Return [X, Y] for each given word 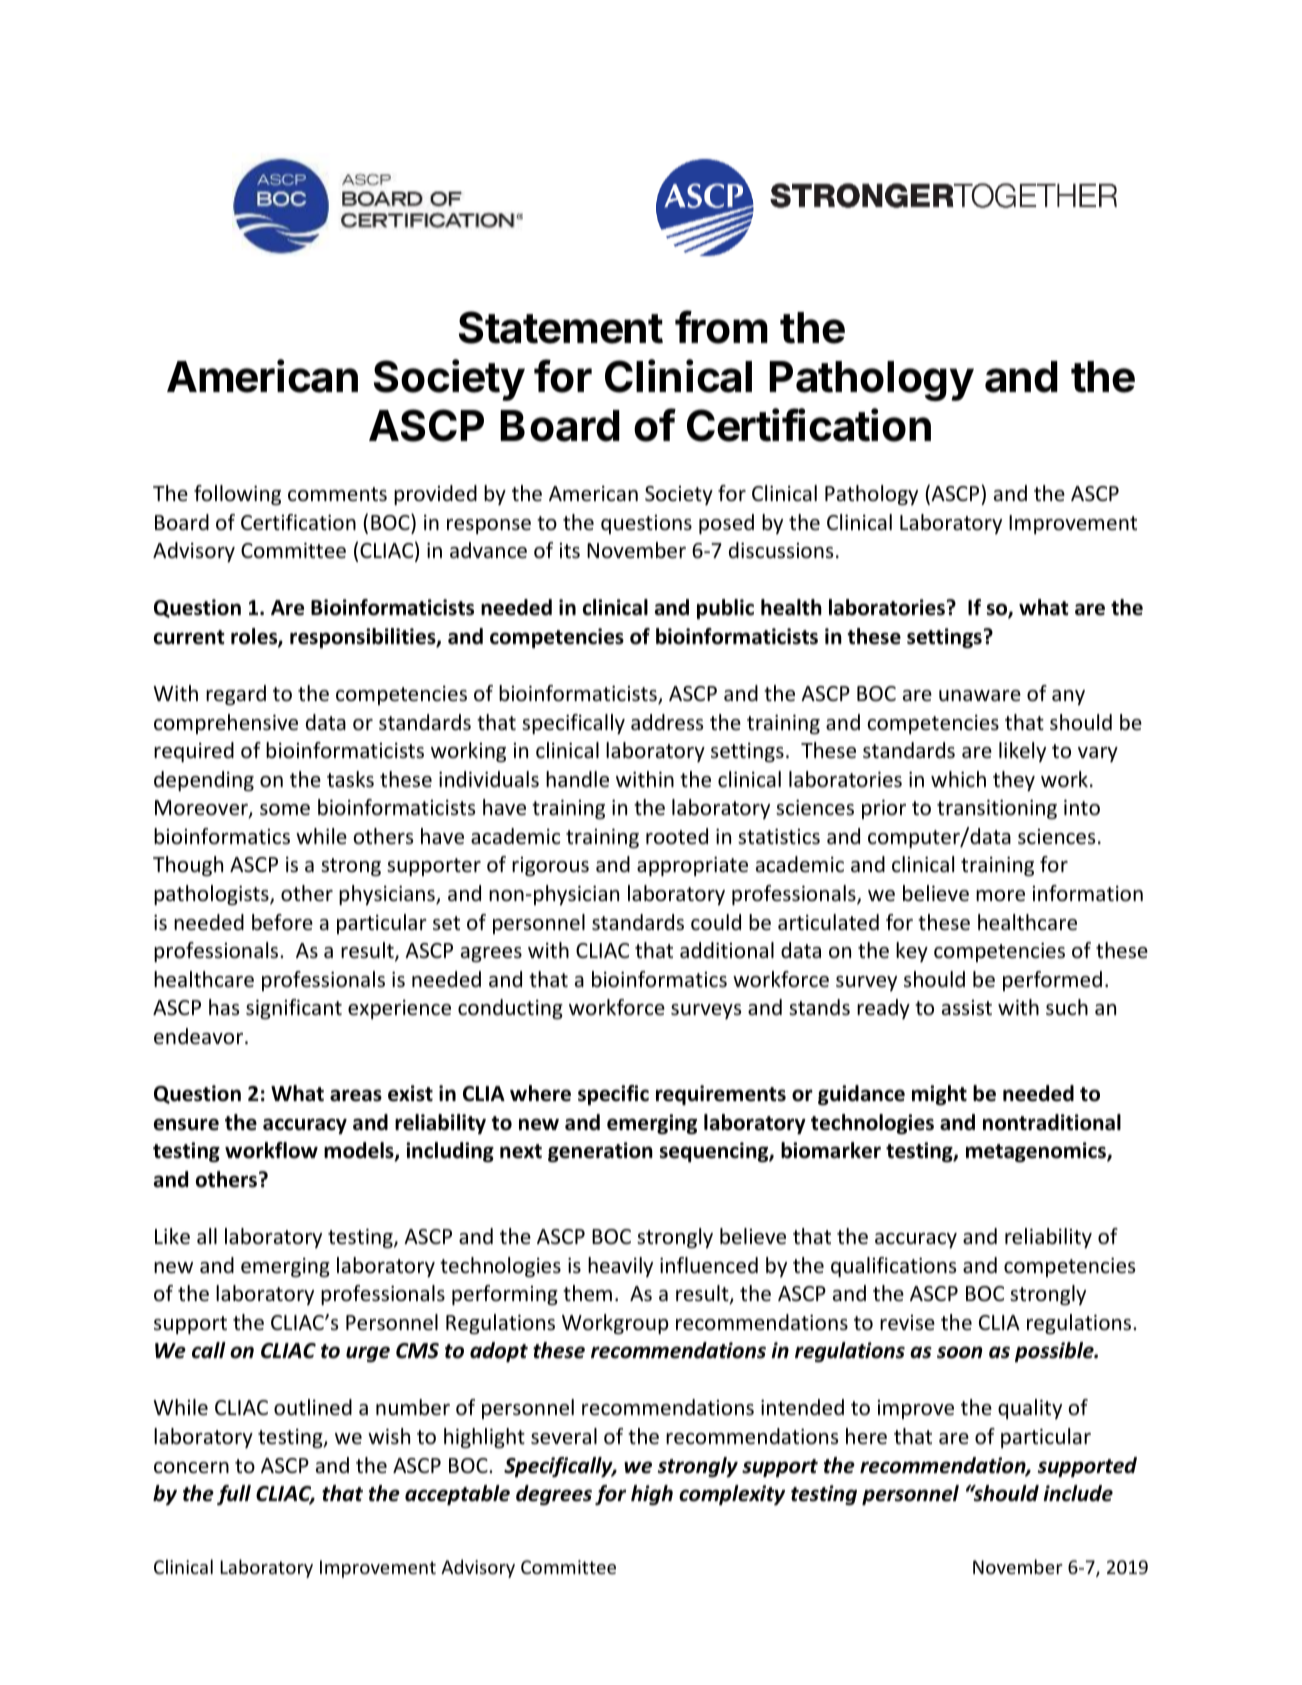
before [282, 922]
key [912, 952]
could [716, 922]
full [234, 1495]
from [721, 327]
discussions [781, 550]
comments [337, 494]
